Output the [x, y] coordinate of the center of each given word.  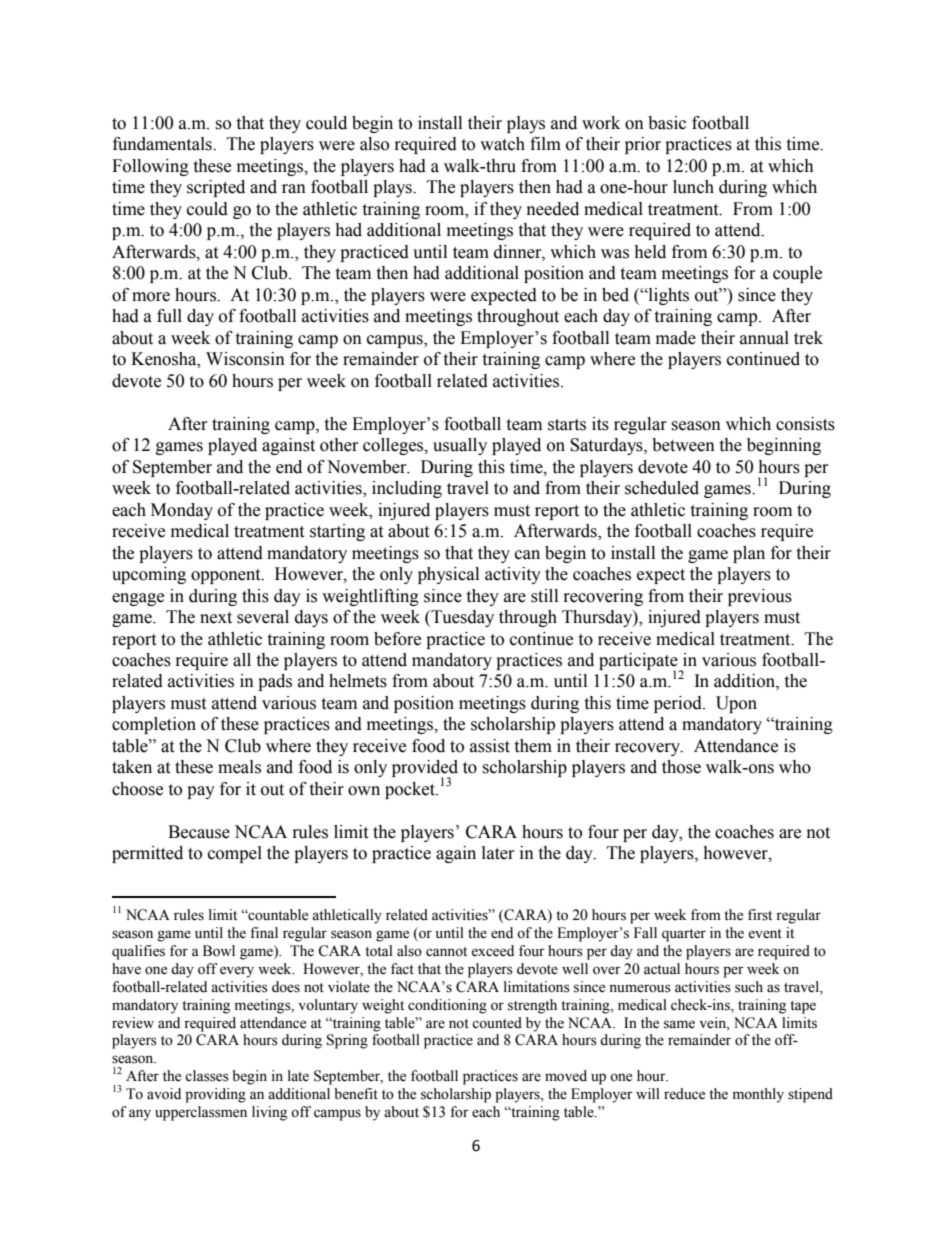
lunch [693, 187]
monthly [758, 1095]
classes [207, 1076]
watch [502, 144]
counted [497, 1023]
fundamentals [163, 144]
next [216, 618]
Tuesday [461, 618]
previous [760, 597]
